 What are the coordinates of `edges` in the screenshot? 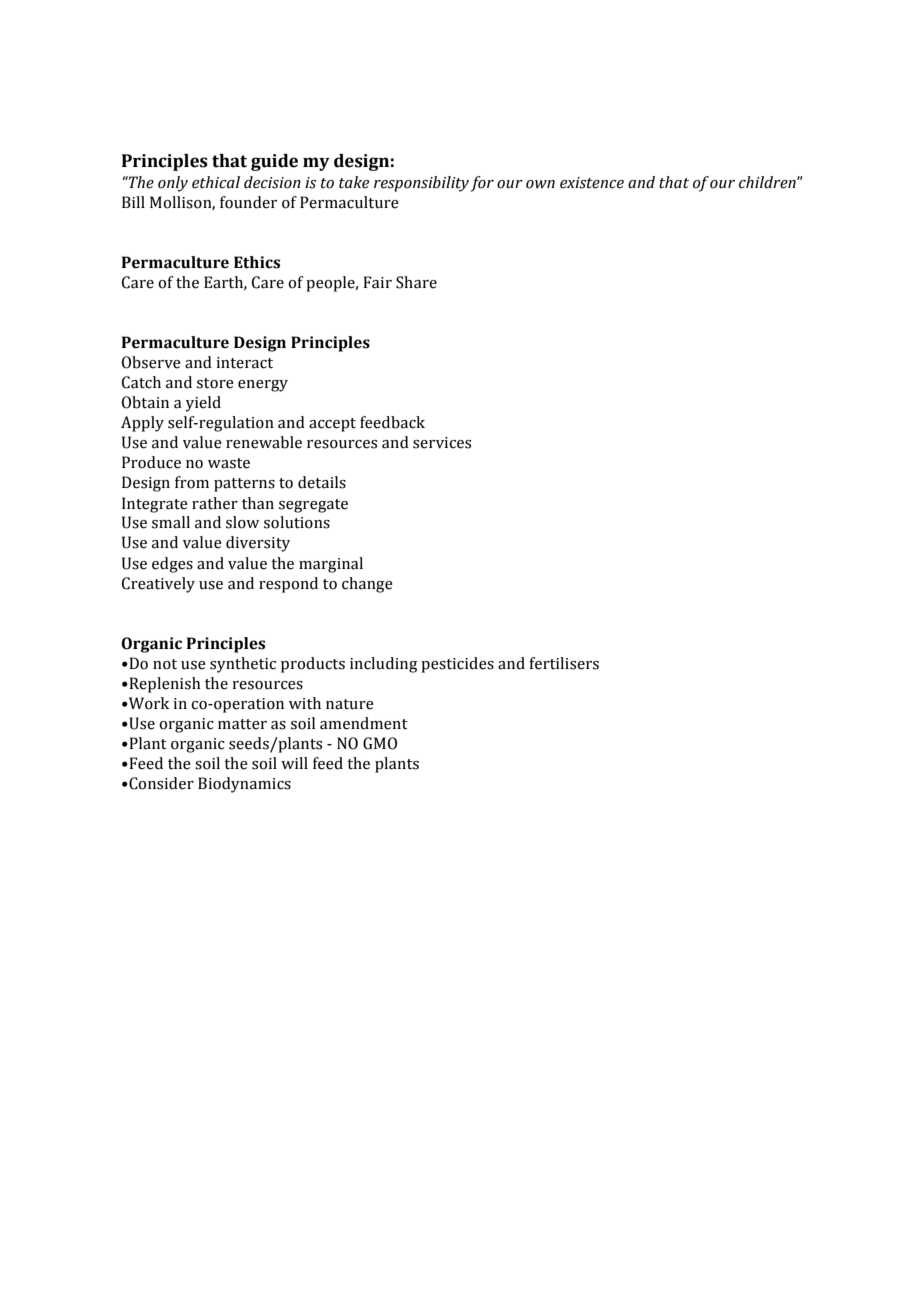 It's located at (172, 565).
